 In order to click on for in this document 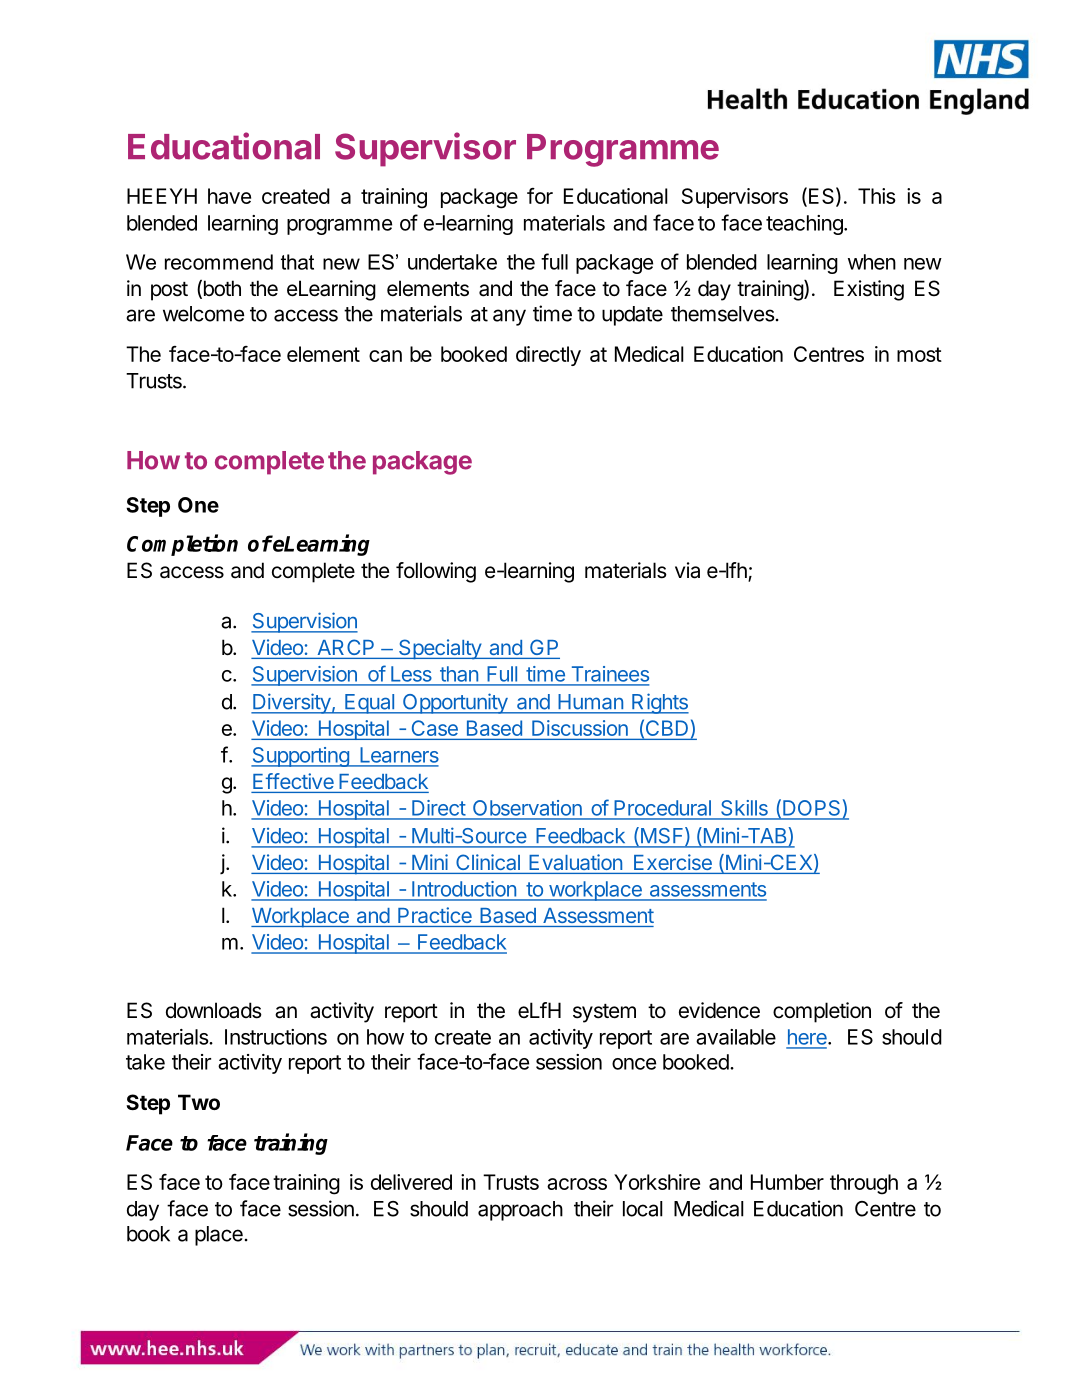, I will do `click(540, 196)`.
